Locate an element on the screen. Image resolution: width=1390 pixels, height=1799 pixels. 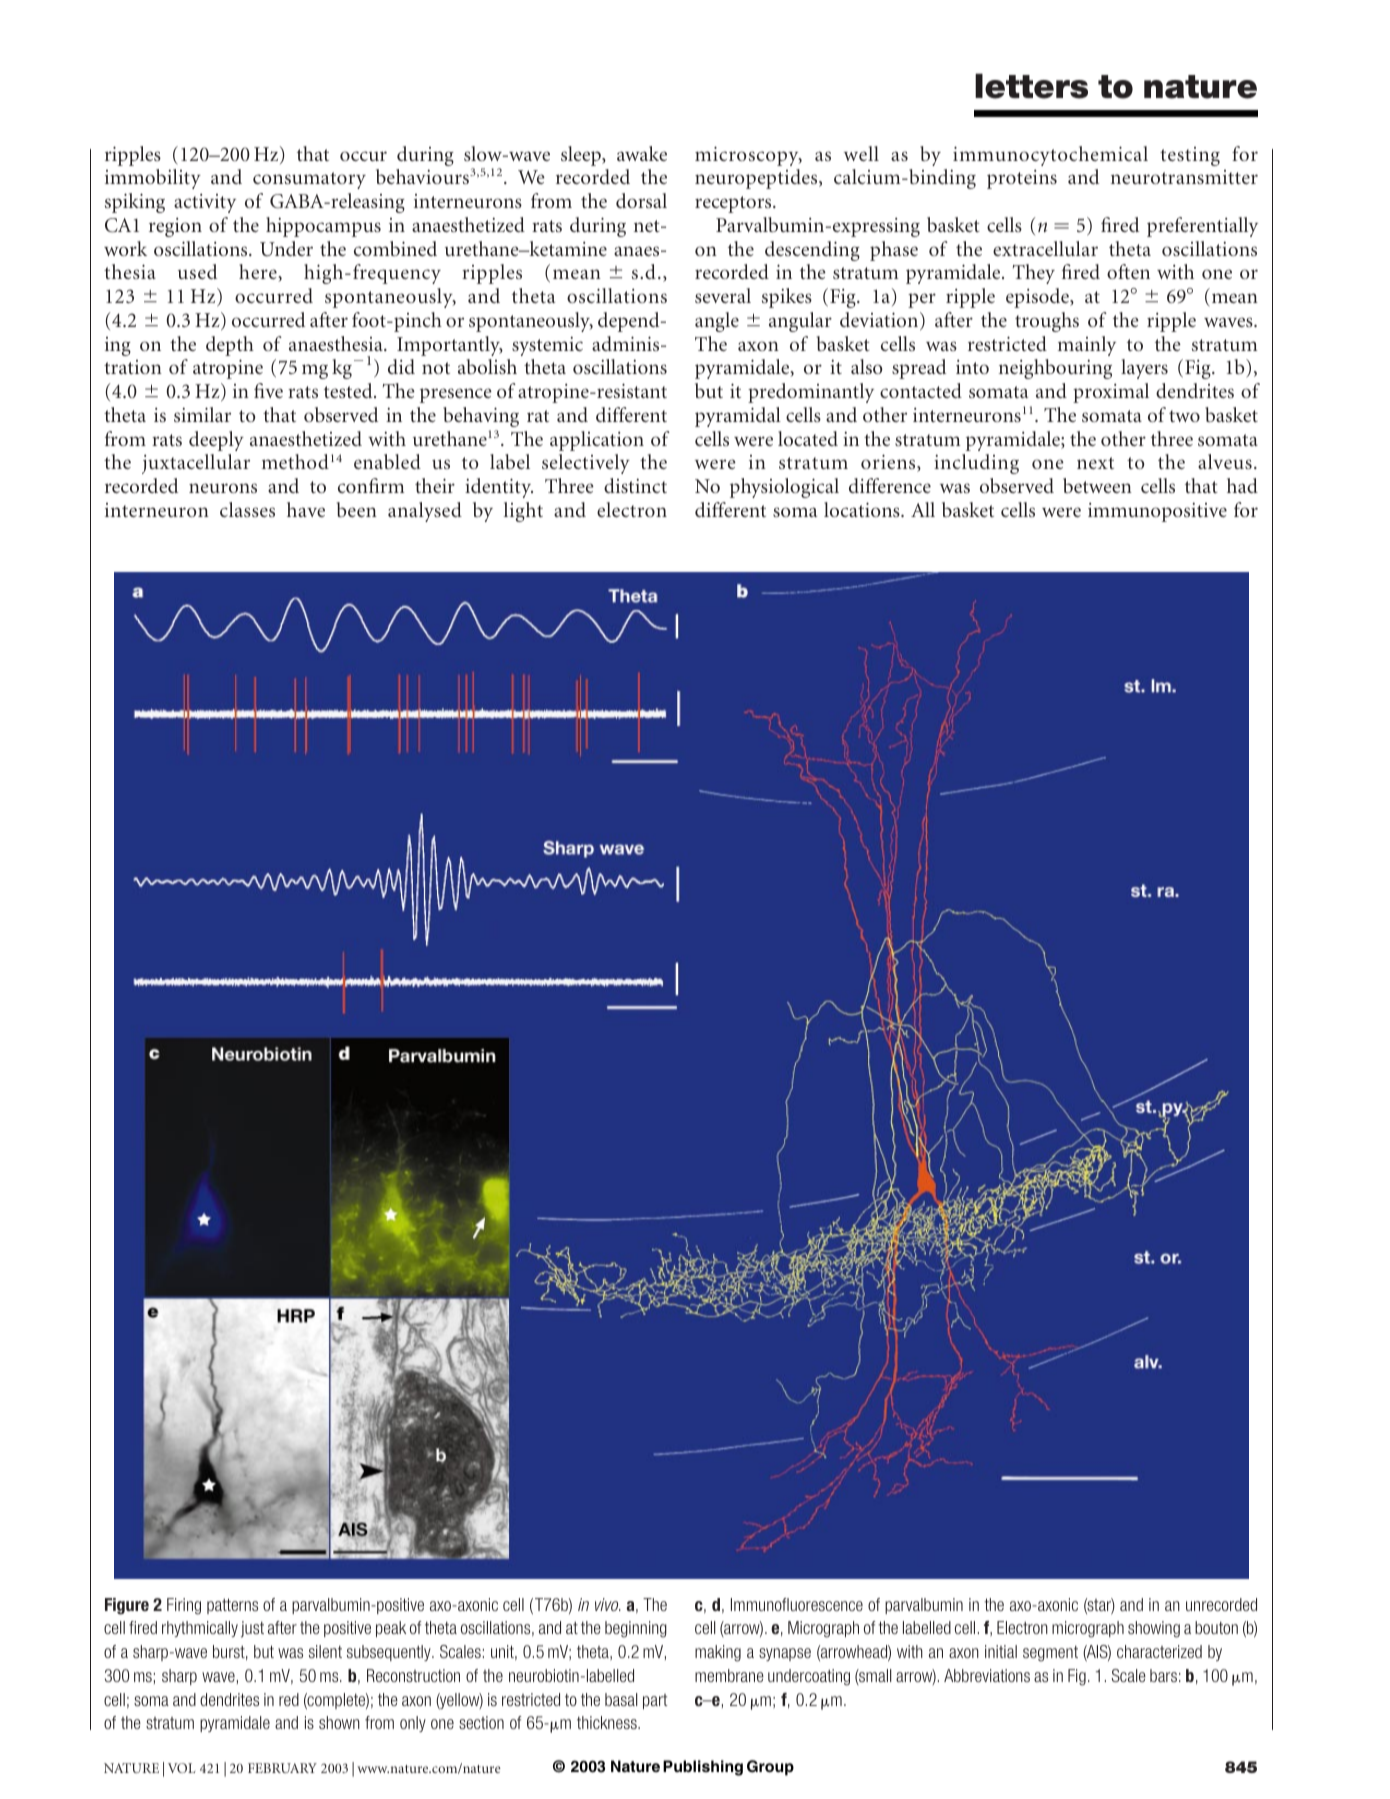
characterized is located at coordinates (1159, 1651).
